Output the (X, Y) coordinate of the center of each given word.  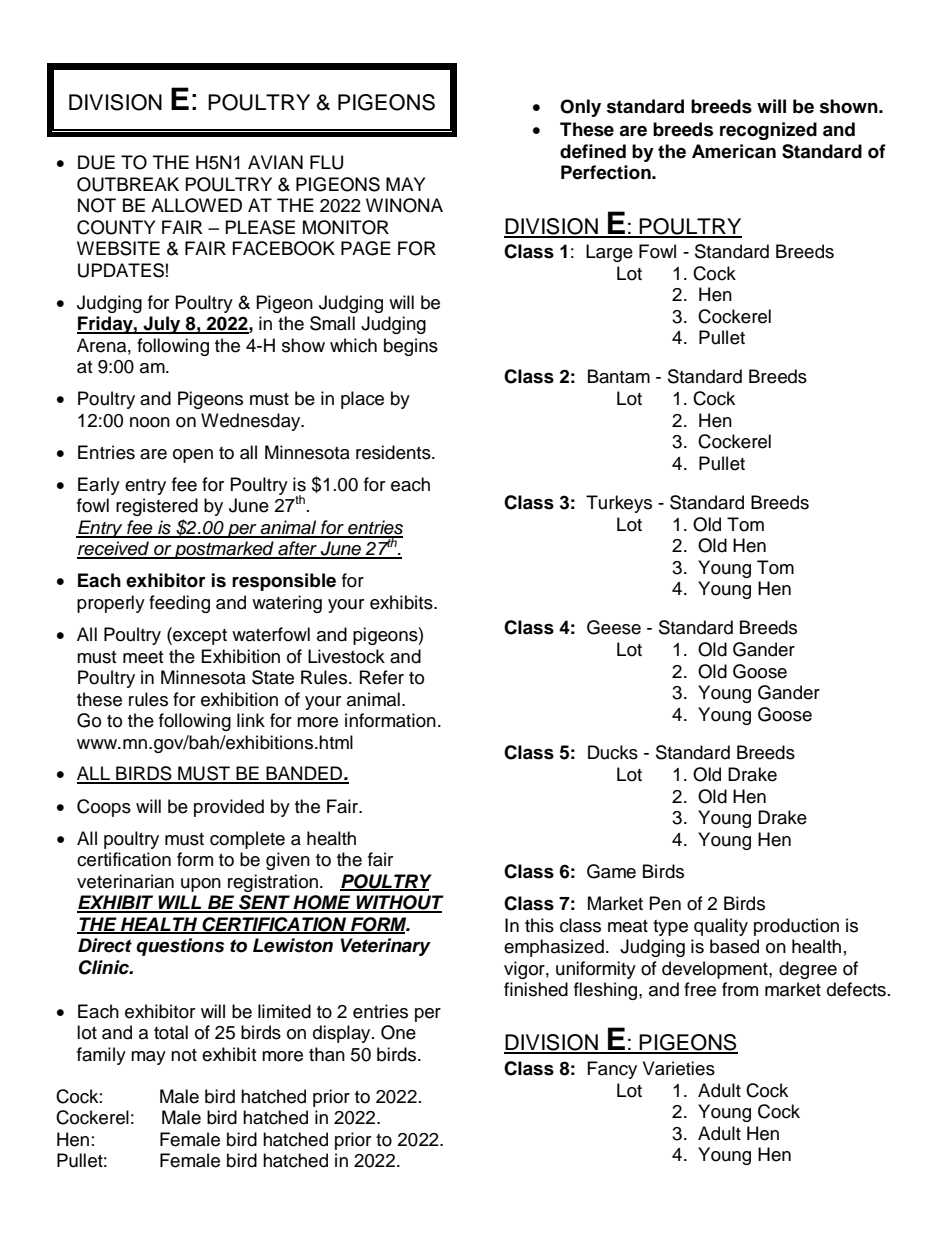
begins (411, 347)
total (171, 1032)
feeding (179, 604)
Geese (614, 627)
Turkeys (619, 504)
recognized (768, 131)
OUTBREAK (128, 184)
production (796, 927)
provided (229, 808)
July (162, 325)
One (398, 1032)
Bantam (619, 376)
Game (611, 871)
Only (580, 108)
